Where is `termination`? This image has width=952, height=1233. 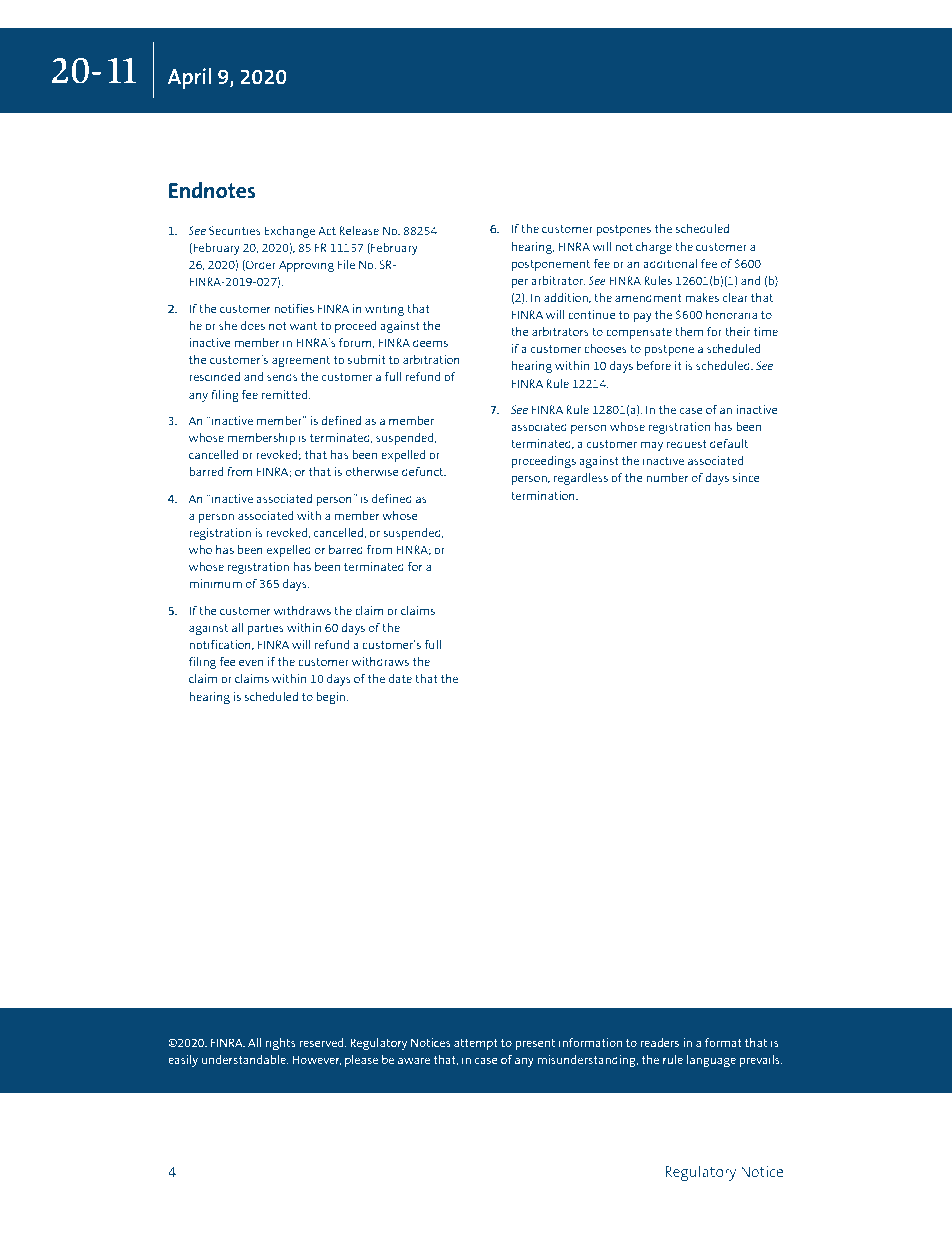
termination is located at coordinates (544, 495).
